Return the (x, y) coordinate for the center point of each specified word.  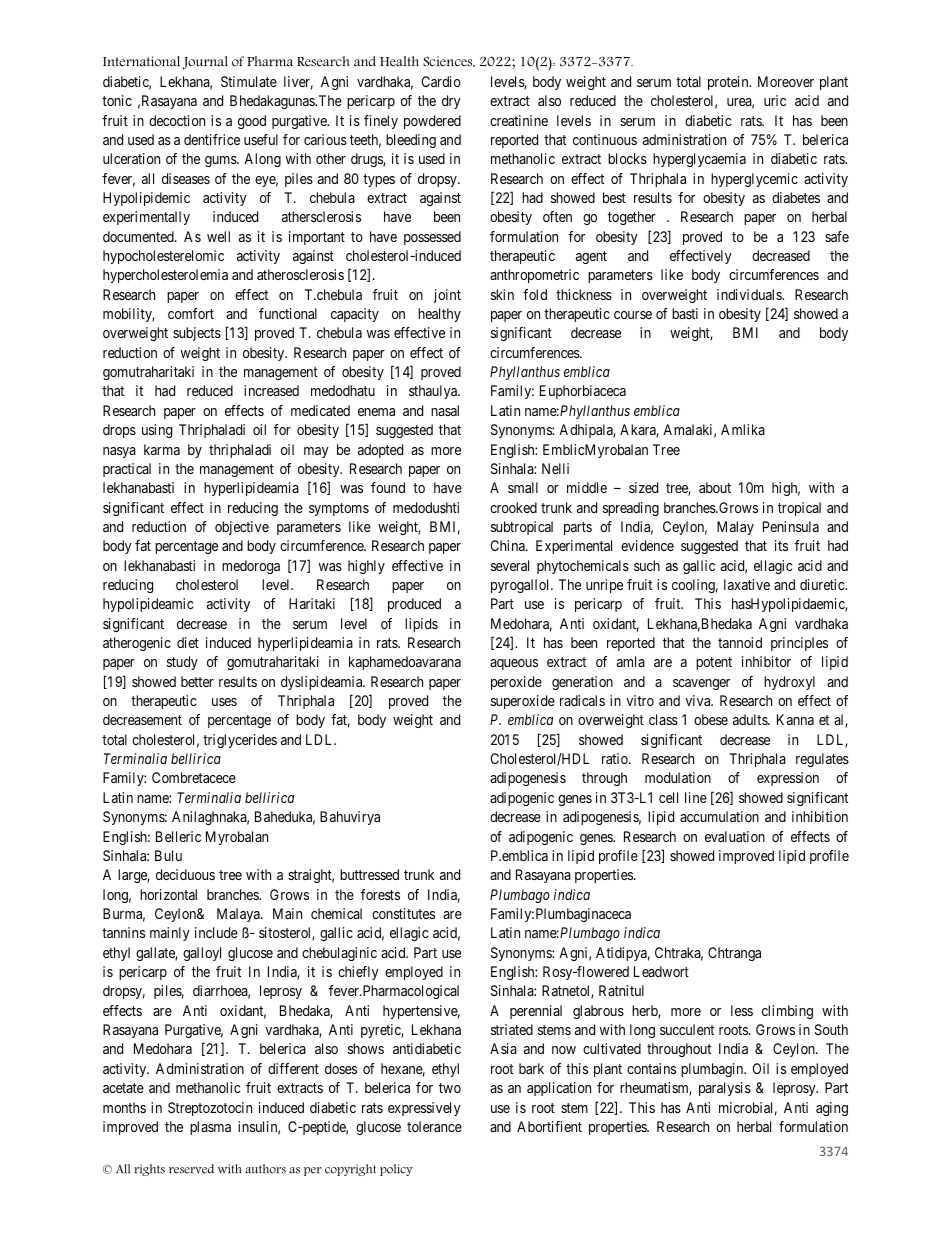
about (715, 487)
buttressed (369, 874)
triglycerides (240, 741)
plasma (210, 1128)
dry (451, 102)
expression (788, 779)
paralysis (725, 1089)
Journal (205, 63)
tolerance (434, 1126)
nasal (445, 410)
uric (775, 100)
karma (162, 449)
